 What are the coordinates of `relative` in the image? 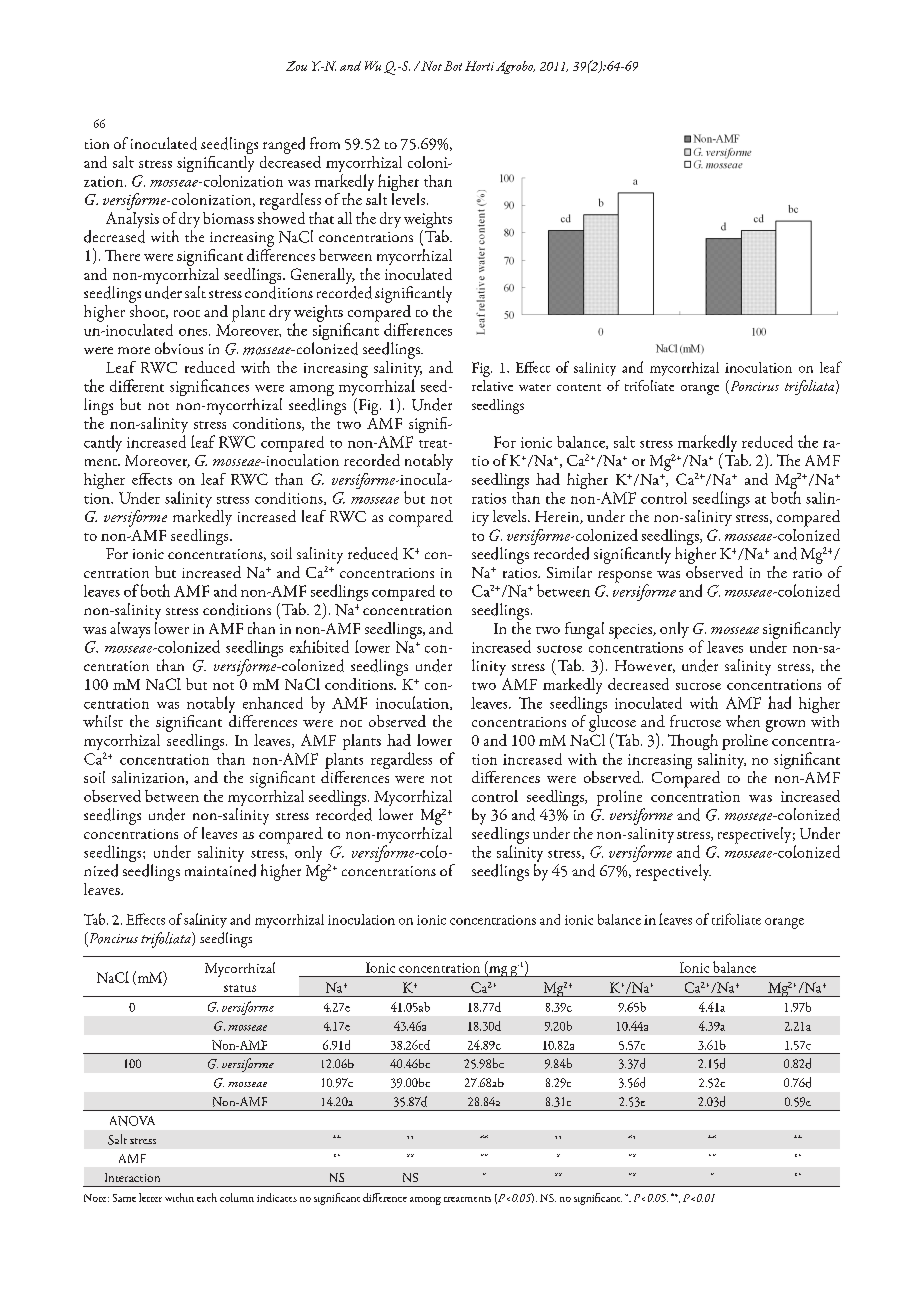 It's located at (492, 385).
